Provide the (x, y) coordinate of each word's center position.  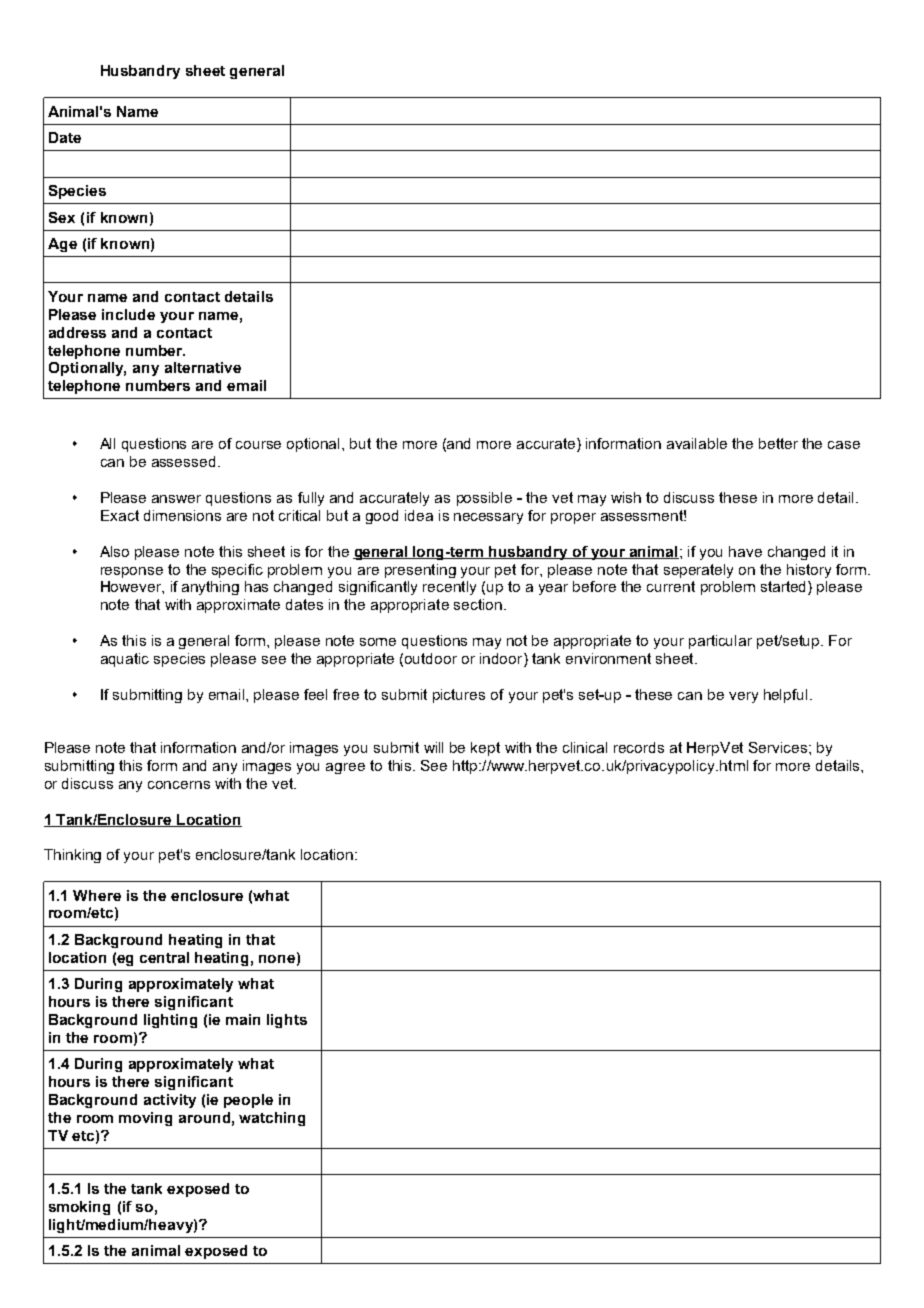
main (243, 1019)
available (697, 443)
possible (484, 499)
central (164, 957)
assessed (183, 461)
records (639, 747)
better (778, 443)
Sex (62, 217)
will (433, 747)
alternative (203, 367)
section (478, 604)
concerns (179, 785)
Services (778, 747)
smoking (79, 1208)
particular (720, 642)
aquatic (125, 660)
